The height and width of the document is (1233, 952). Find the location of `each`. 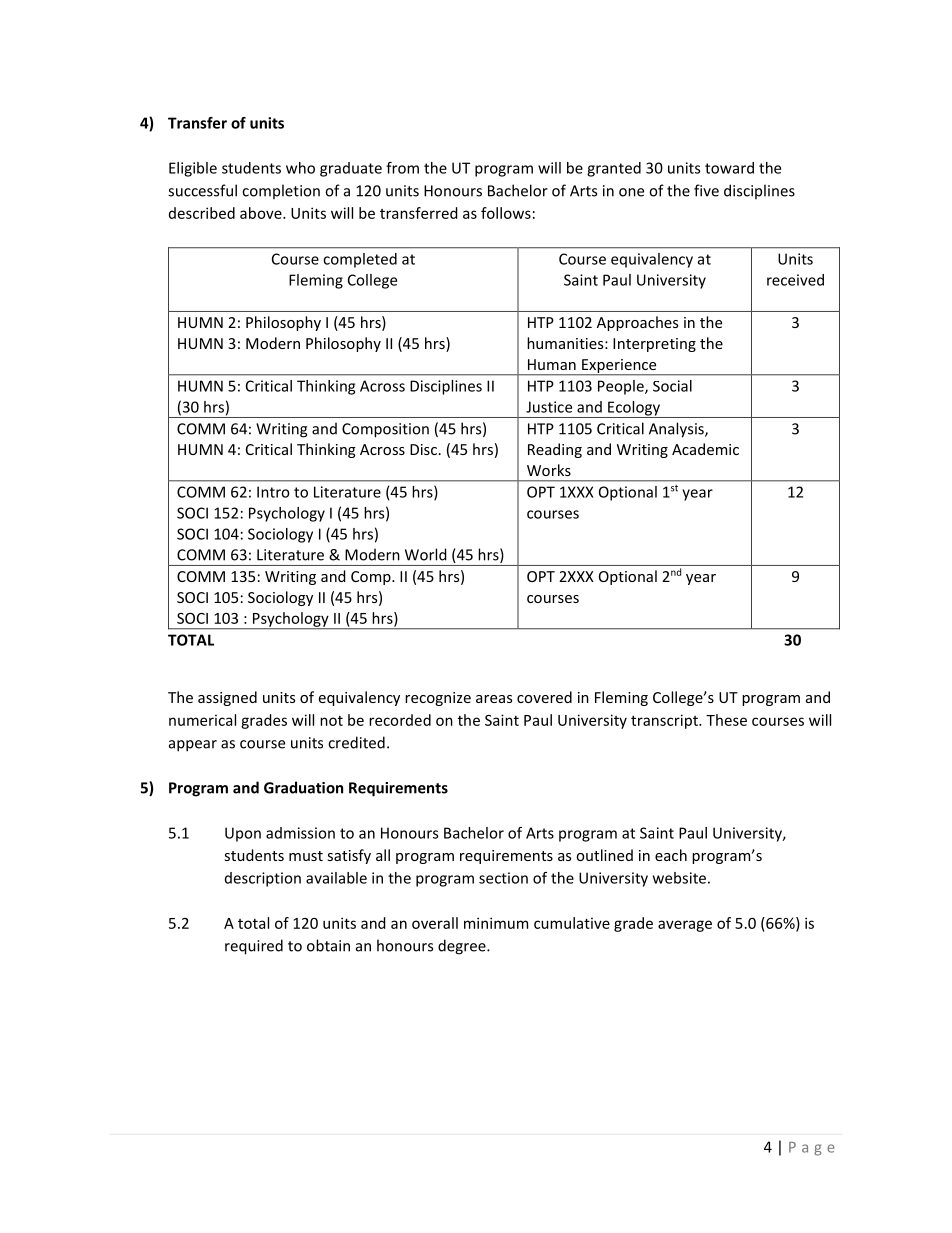

each is located at coordinates (671, 855).
